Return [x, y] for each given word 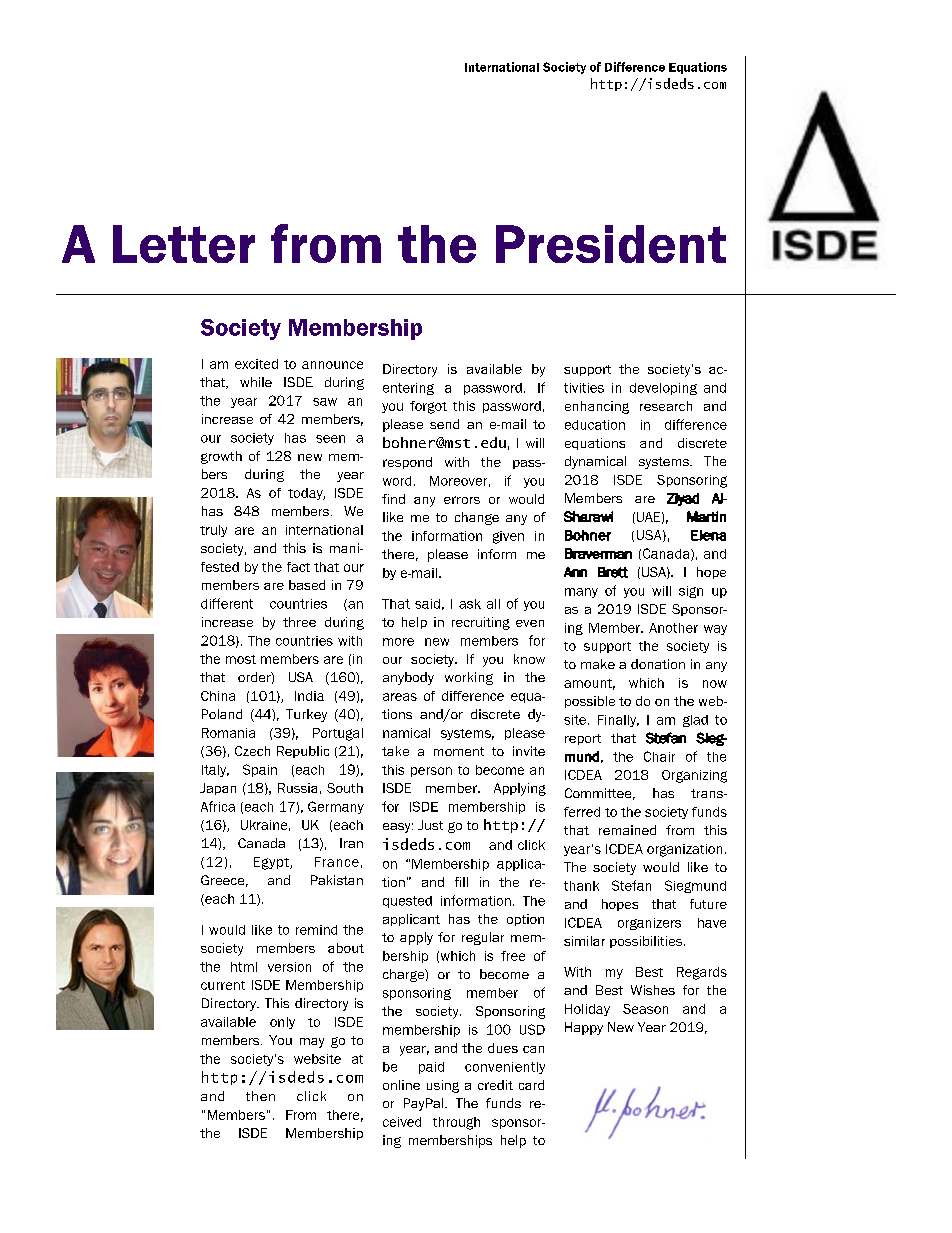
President [611, 244]
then [260, 1096]
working [469, 678]
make [598, 664]
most [241, 659]
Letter [184, 244]
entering [408, 389]
